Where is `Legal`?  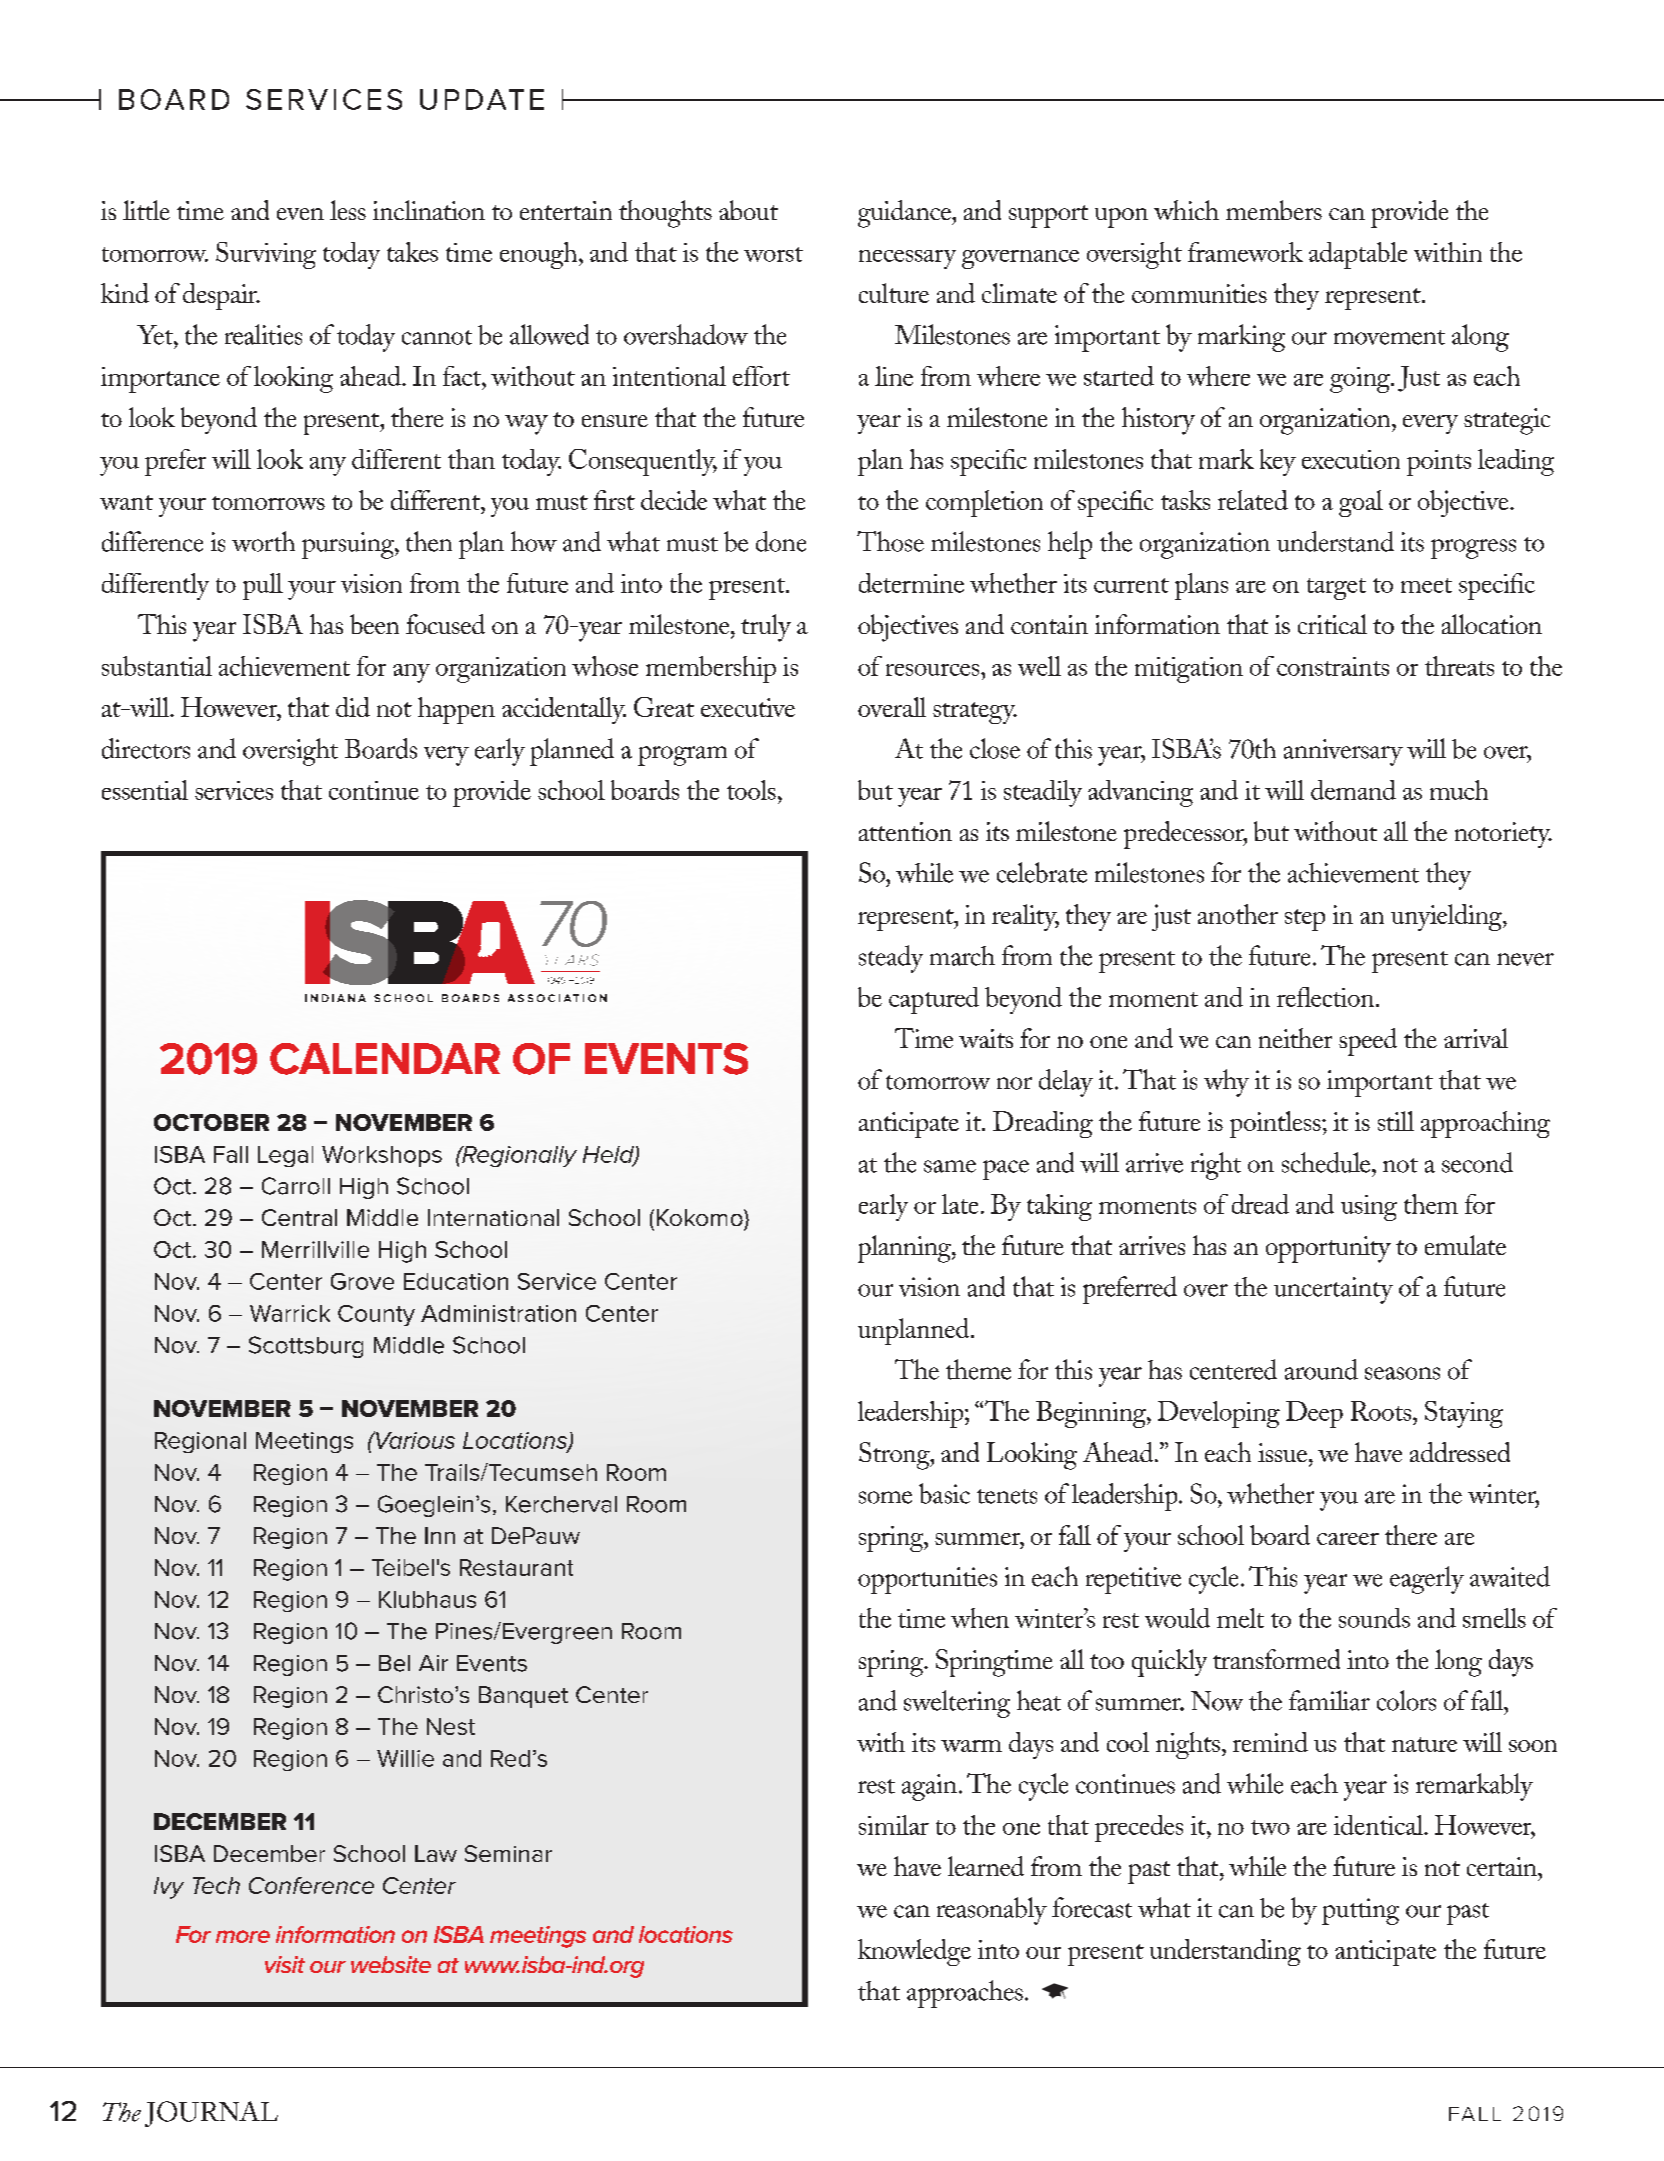 Legal is located at coordinates (285, 1156).
